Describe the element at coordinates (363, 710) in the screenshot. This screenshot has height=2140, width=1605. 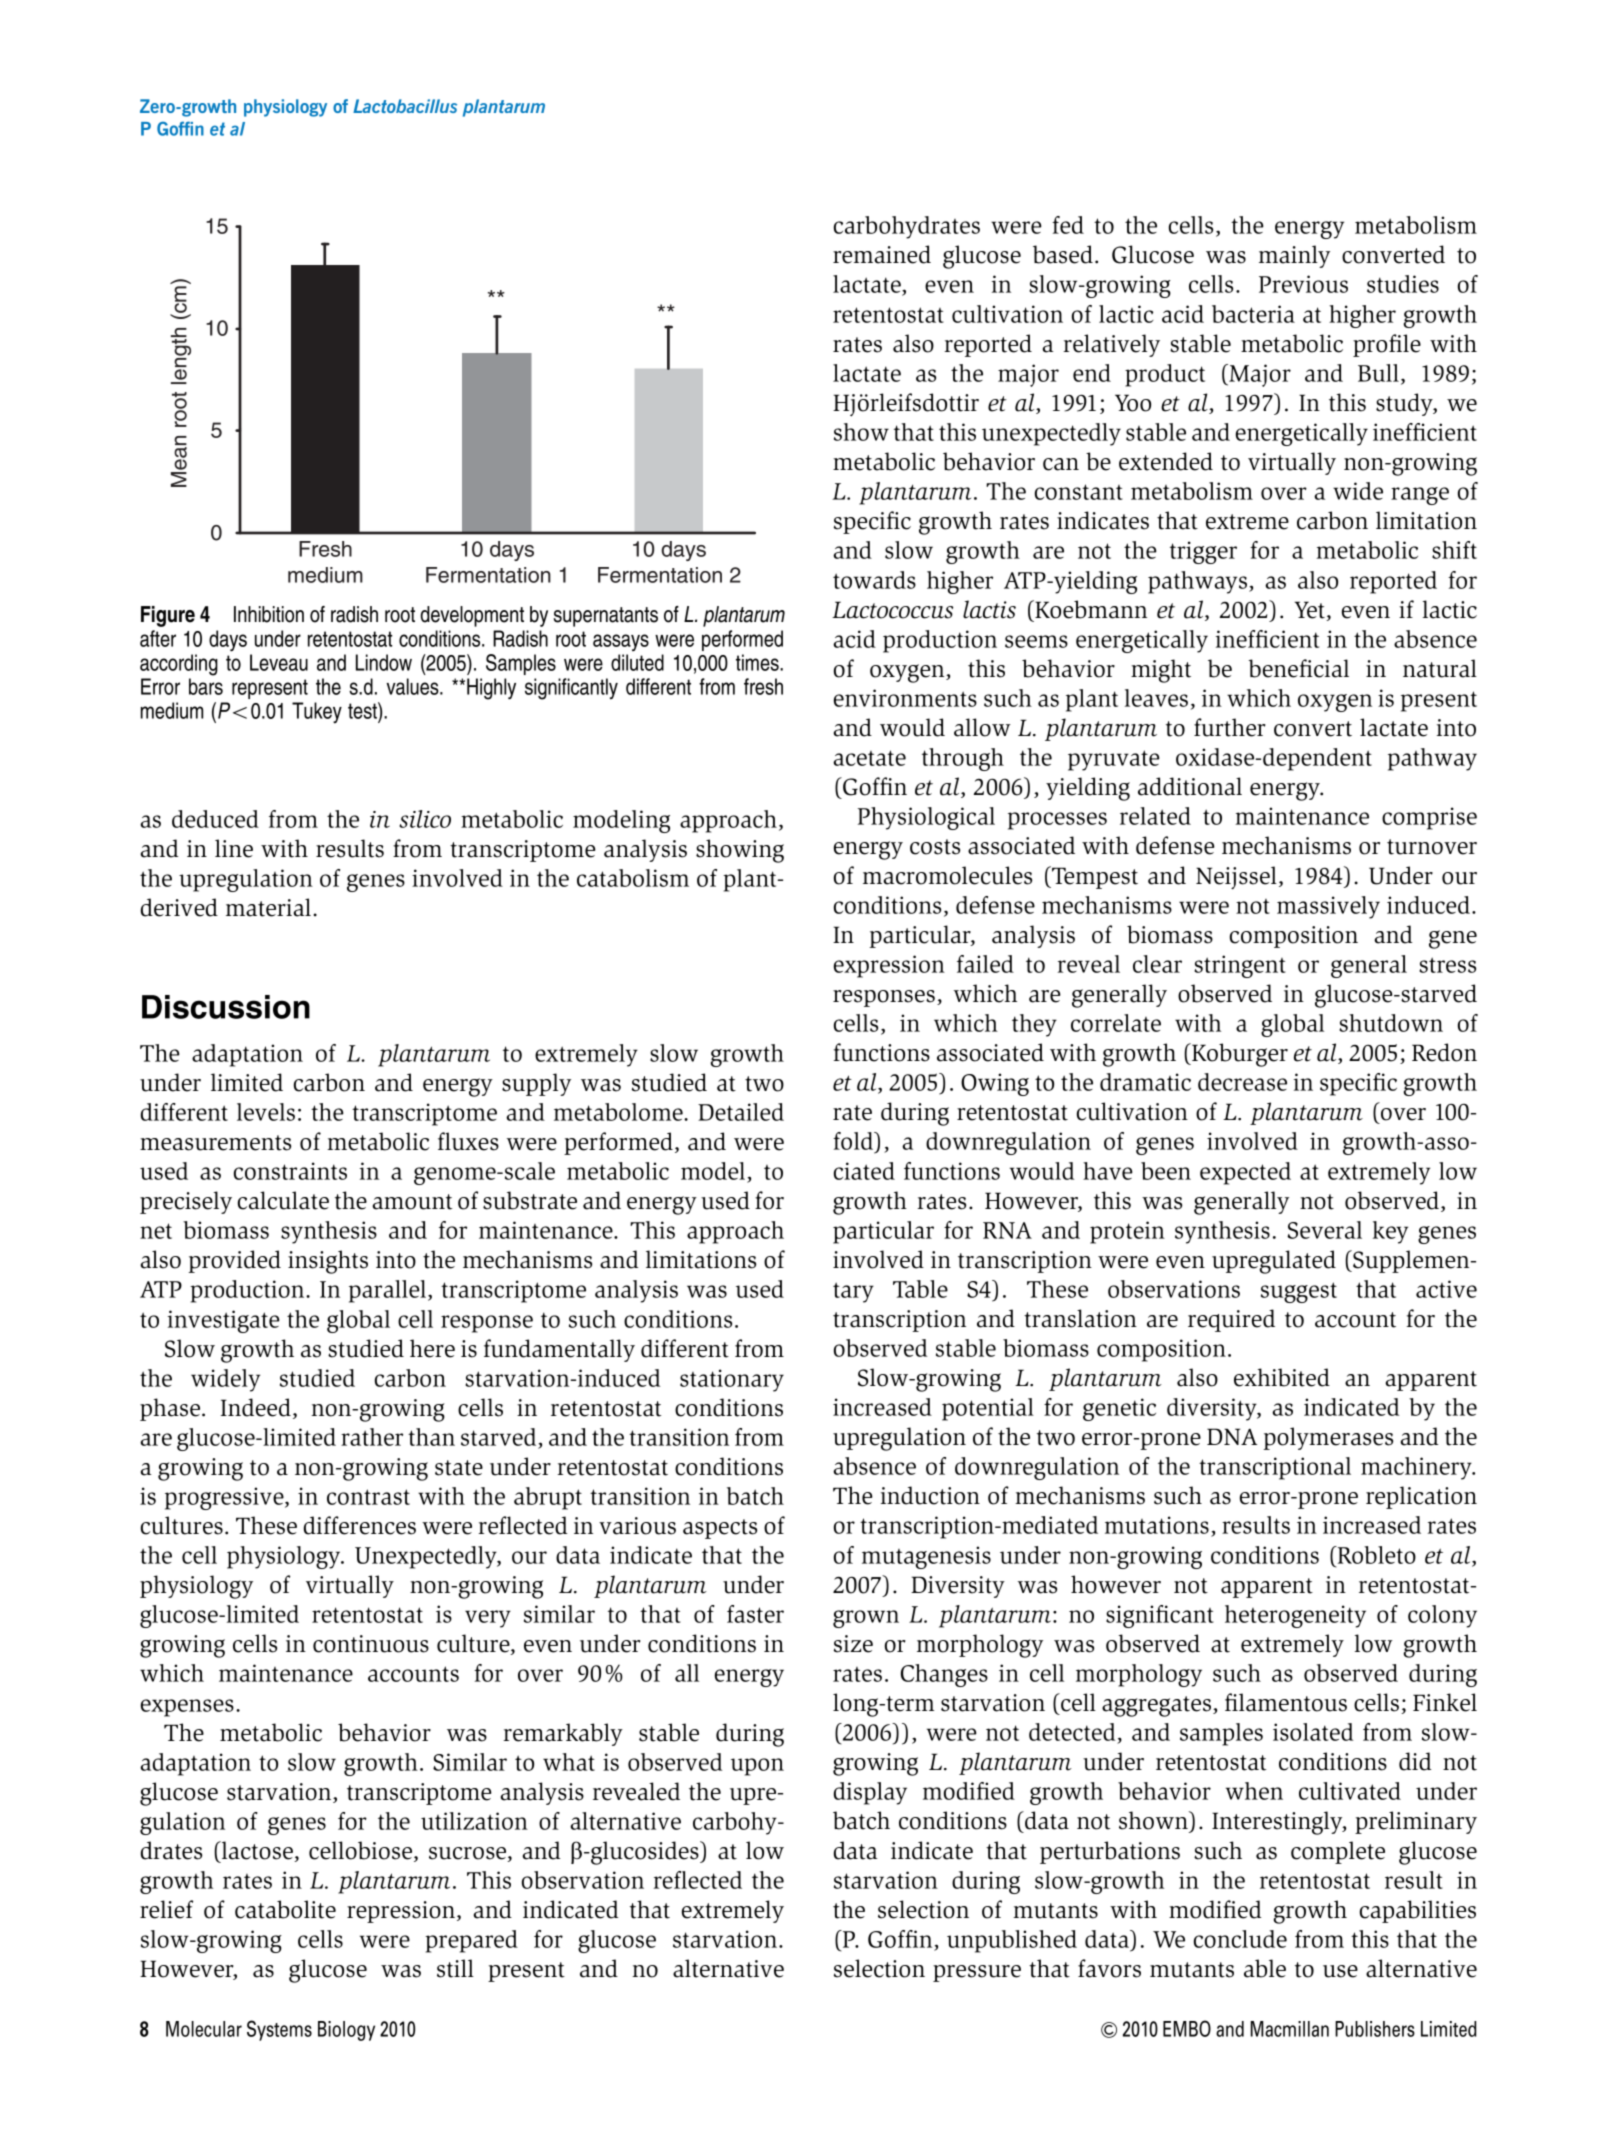
I see `test` at that location.
